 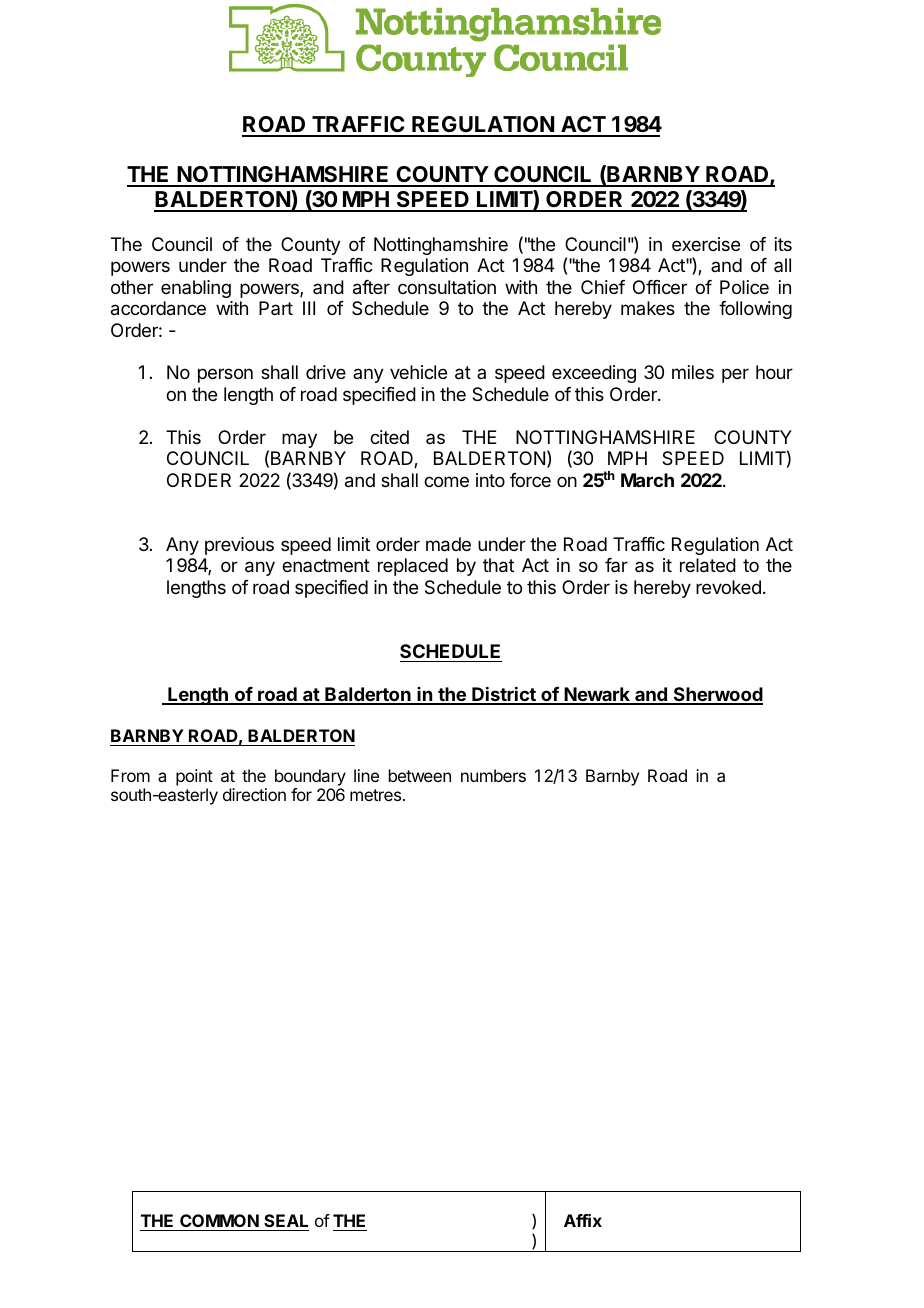 What do you see at coordinates (194, 777) in the image?
I see `point` at bounding box center [194, 777].
